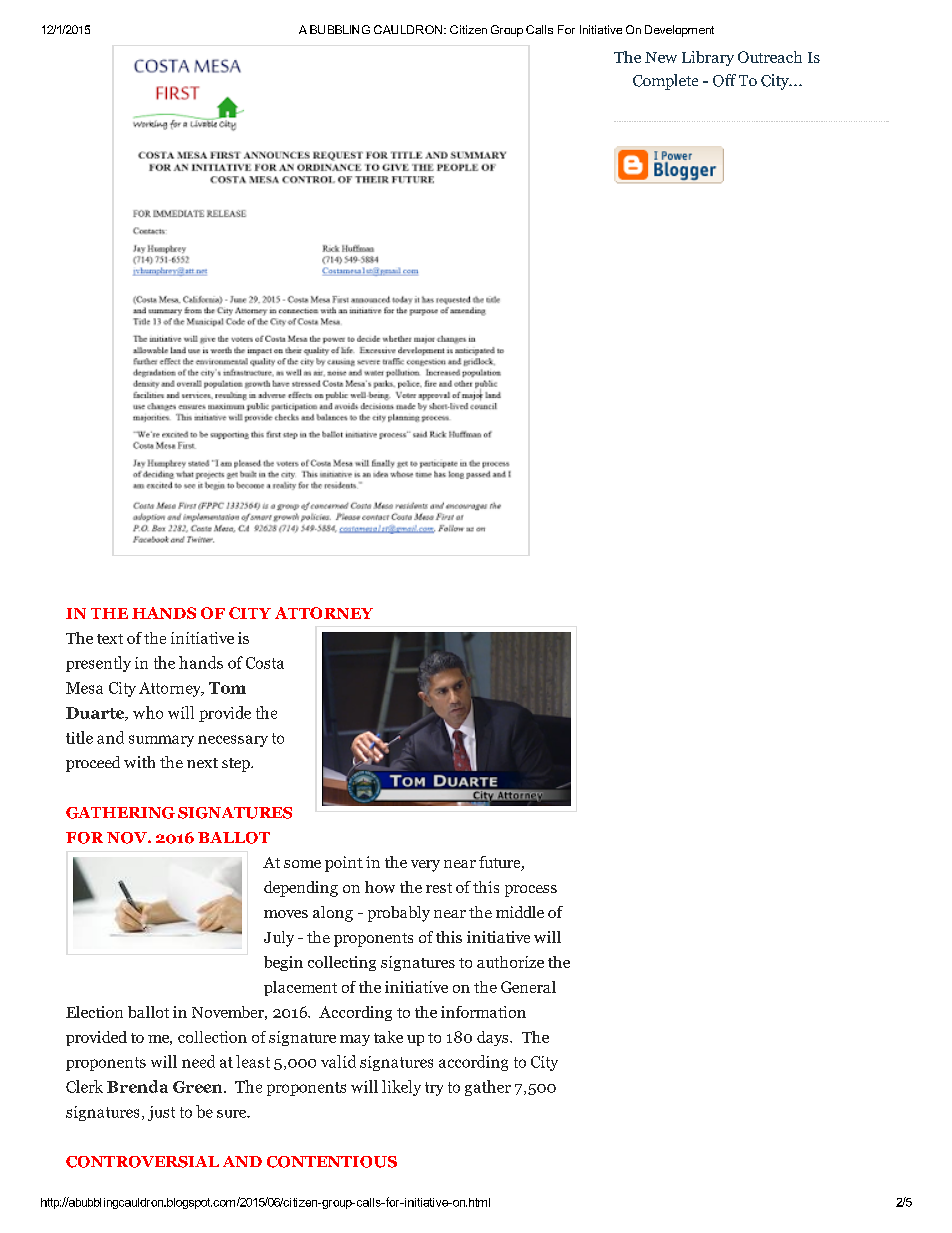 The height and width of the image is (1233, 952). Describe the element at coordinates (665, 82) in the image. I see `Complete` at that location.
